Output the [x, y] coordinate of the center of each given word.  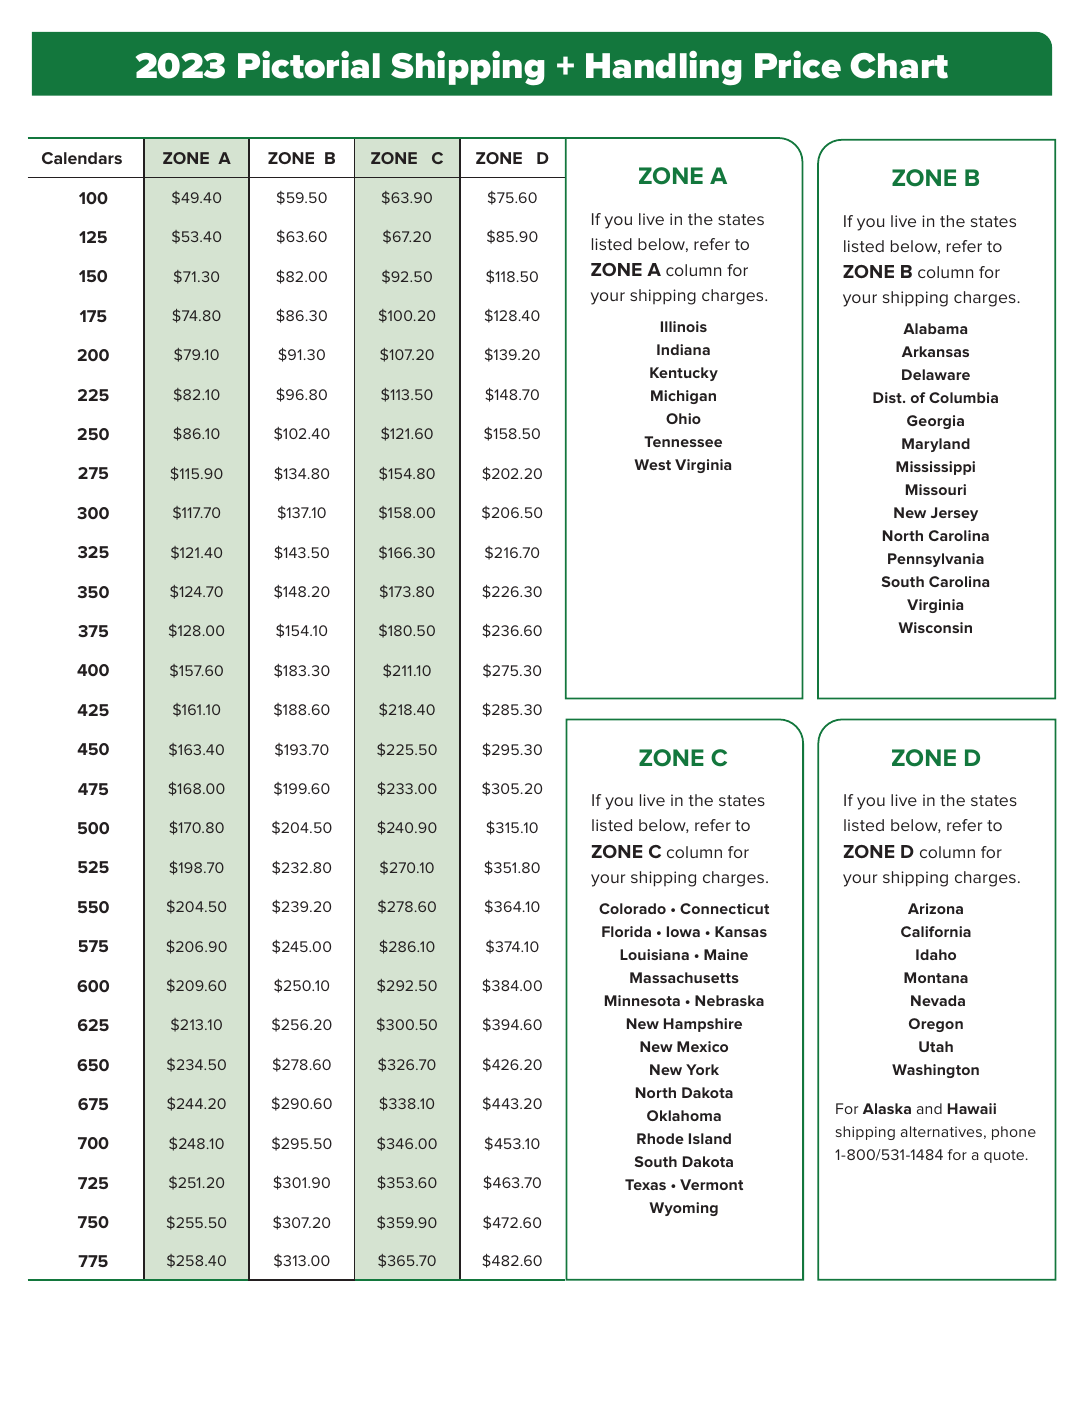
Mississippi [935, 468]
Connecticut [724, 908]
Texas [645, 1184]
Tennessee [683, 441]
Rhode [660, 1138]
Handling [664, 68]
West [652, 464]
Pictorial [309, 64]
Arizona [935, 908]
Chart [899, 66]
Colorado [632, 908]
